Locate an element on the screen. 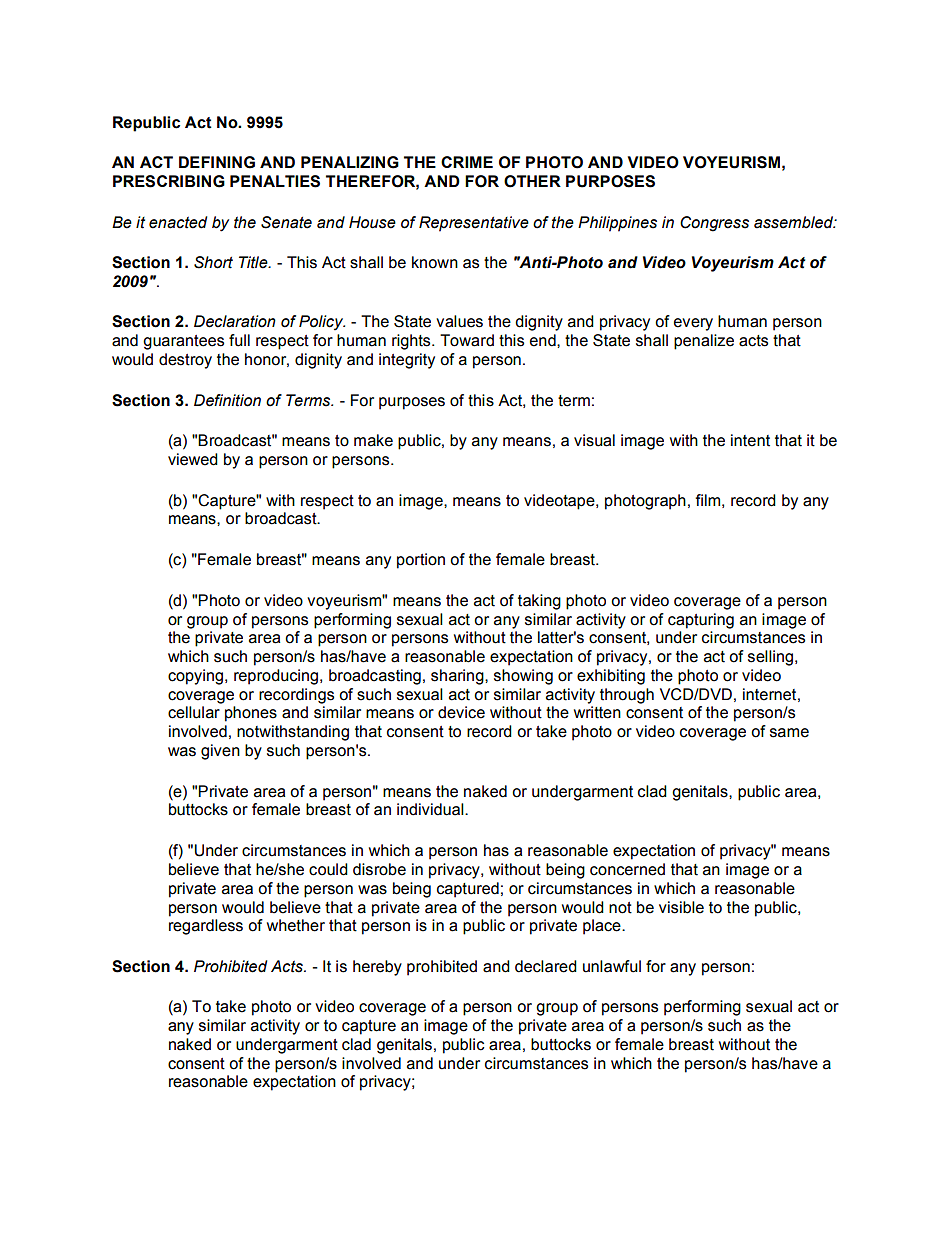 The image size is (952, 1233). declared is located at coordinates (546, 966).
